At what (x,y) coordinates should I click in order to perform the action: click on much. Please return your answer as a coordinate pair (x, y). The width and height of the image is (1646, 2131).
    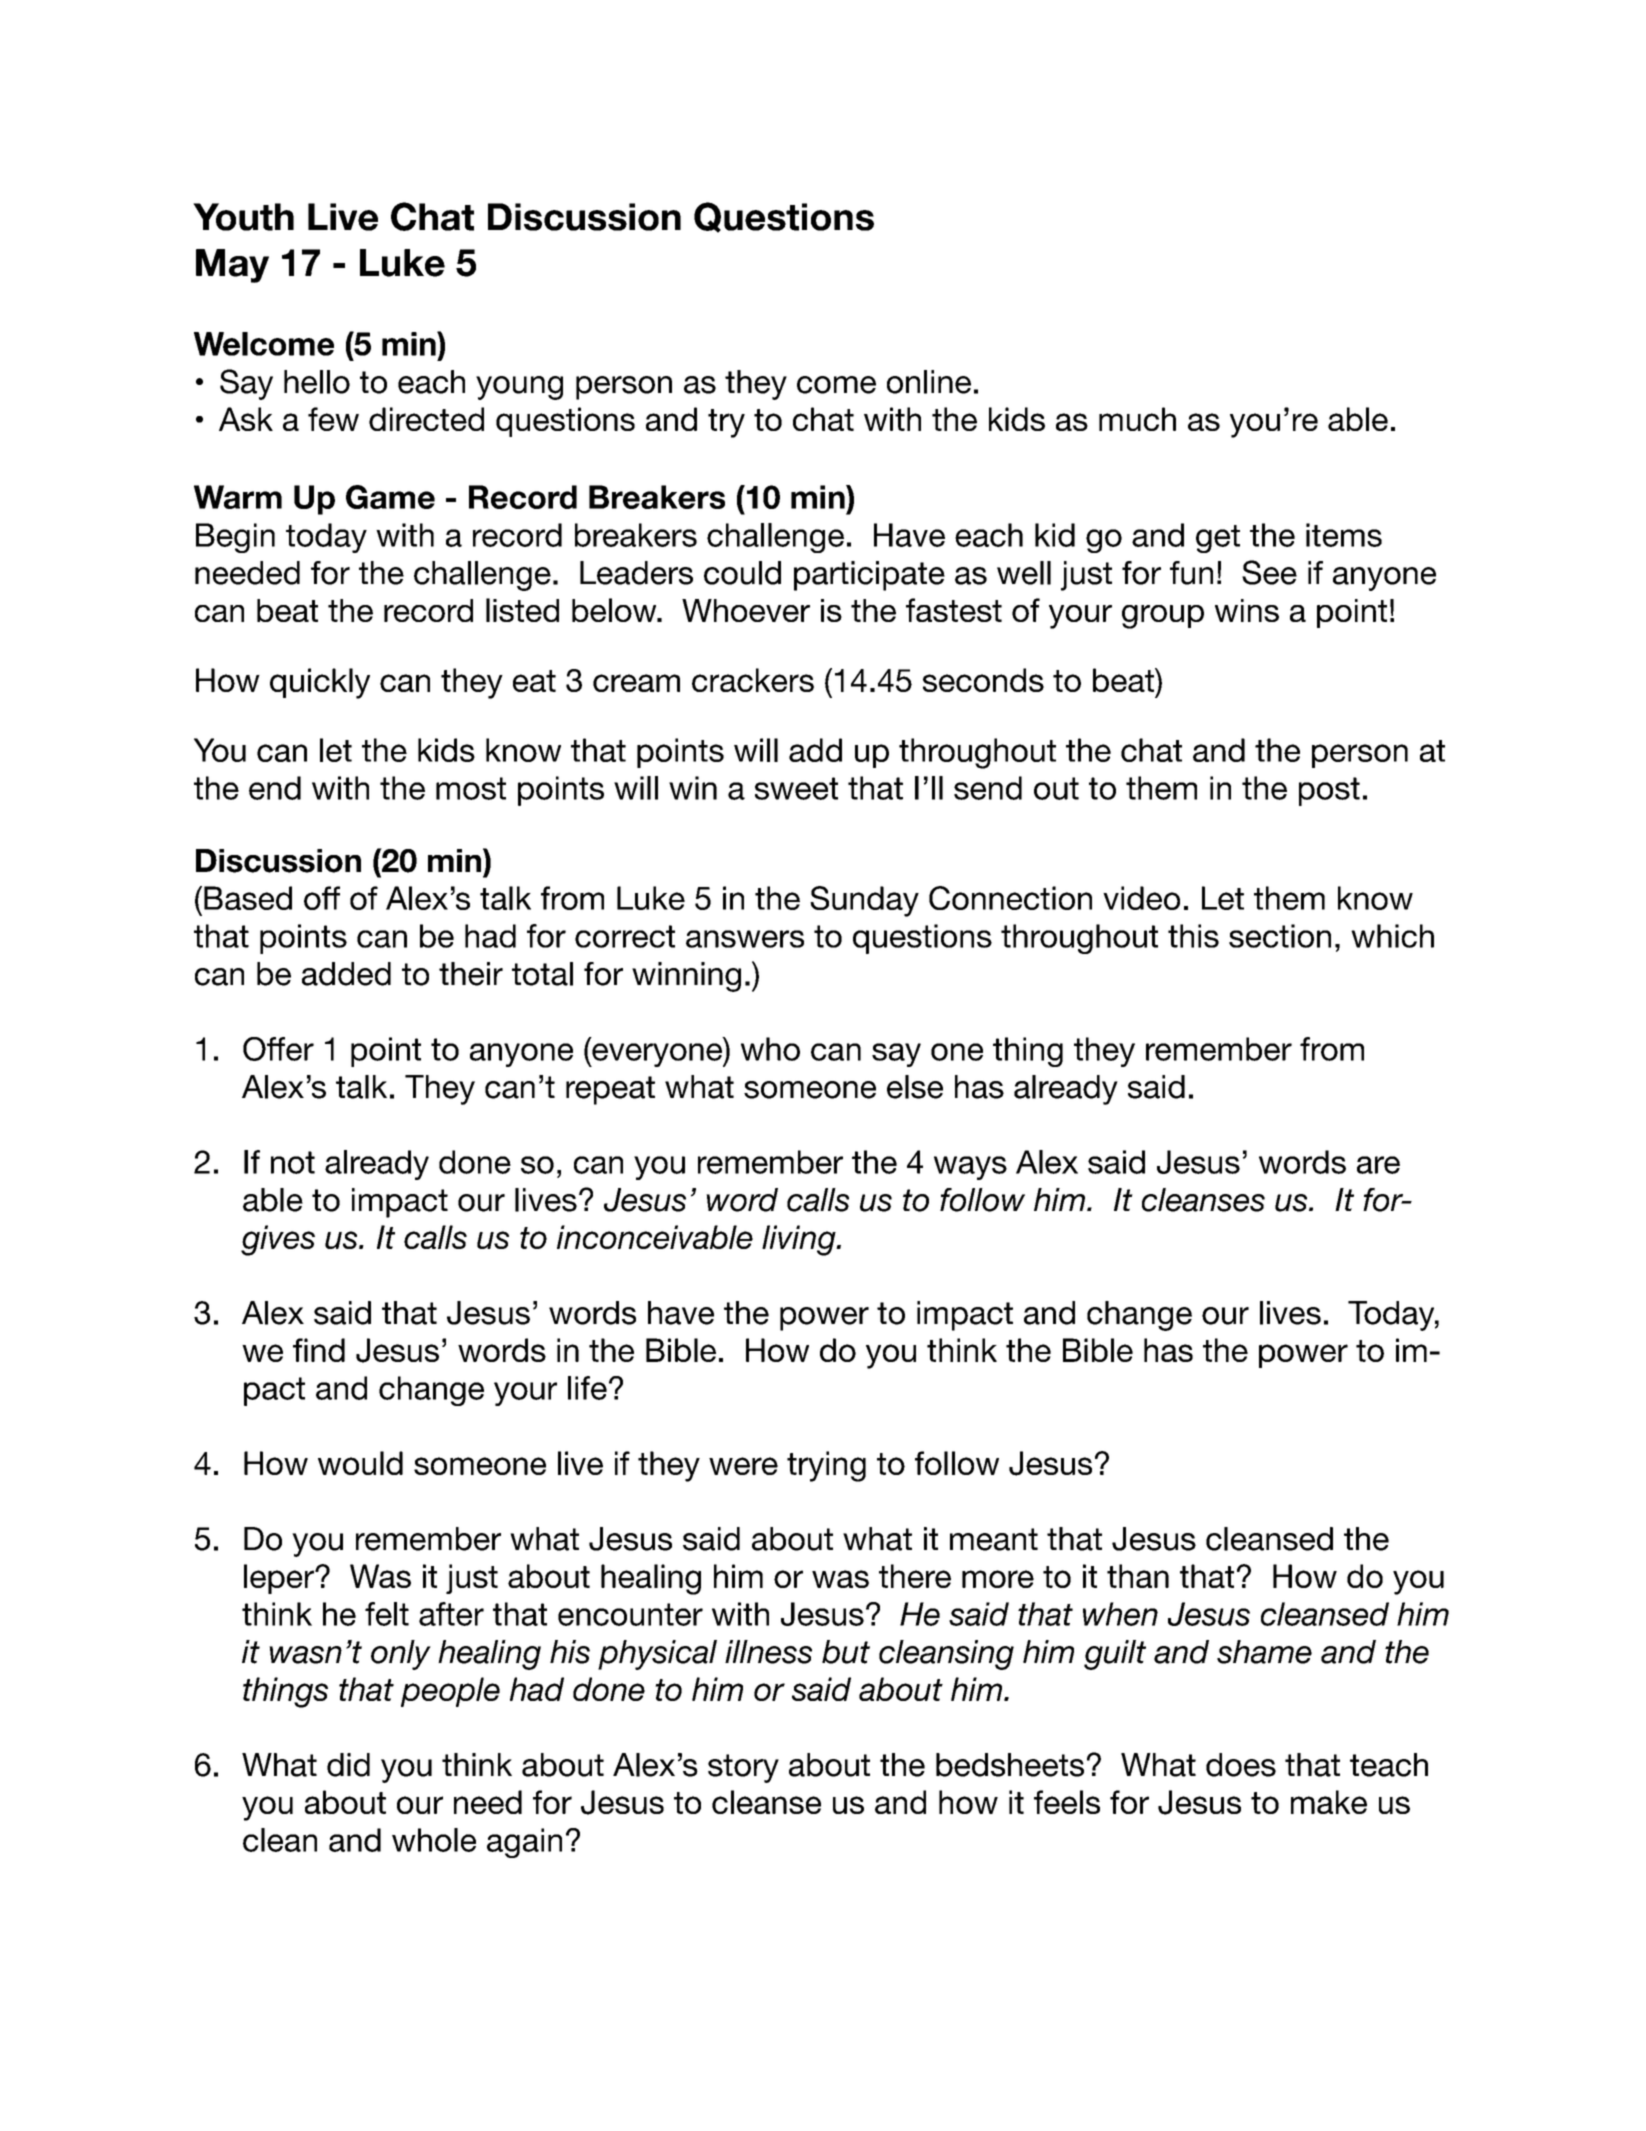
    Looking at the image, I should click on (1137, 419).
